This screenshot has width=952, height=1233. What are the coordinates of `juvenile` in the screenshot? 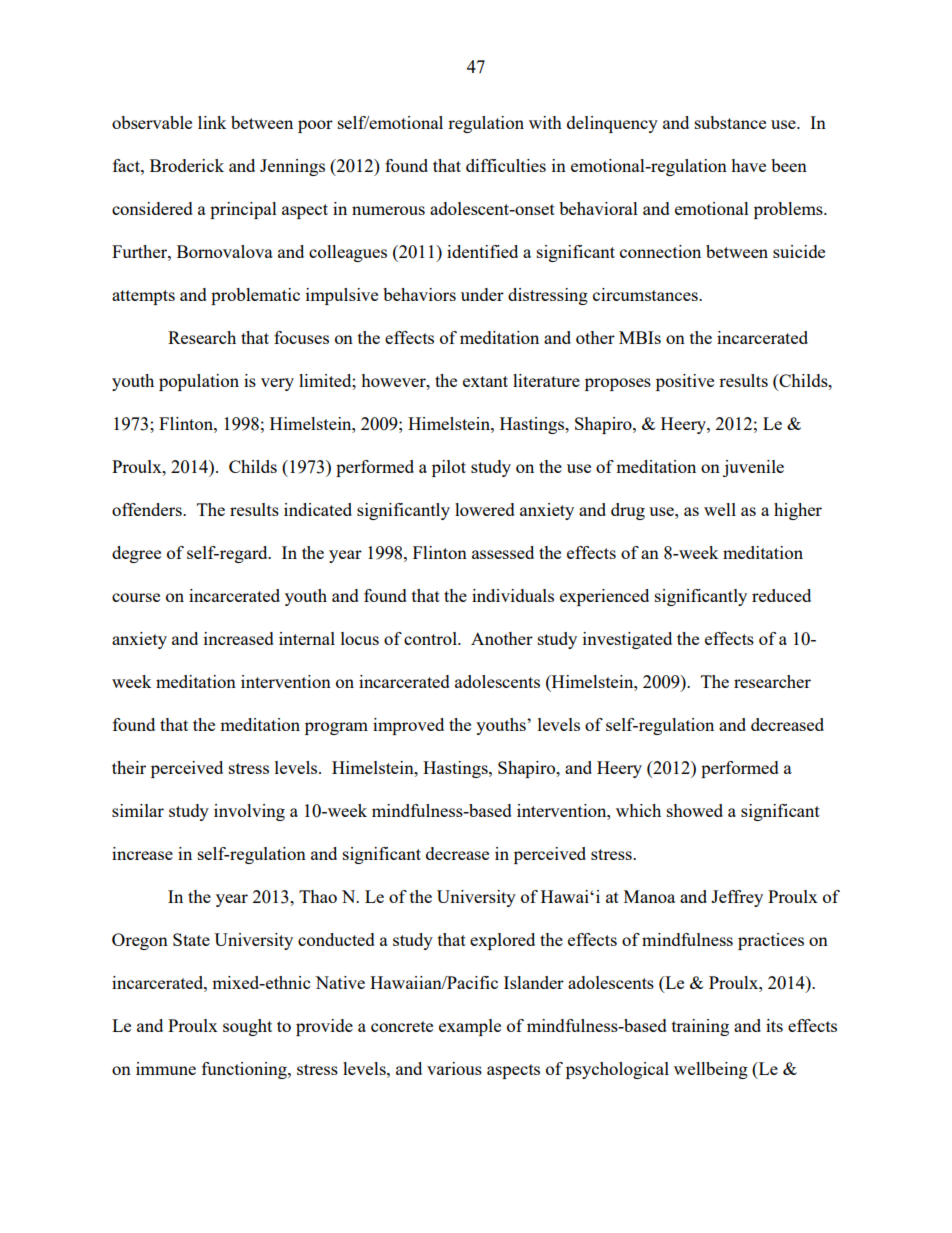 It's located at (753, 468).
